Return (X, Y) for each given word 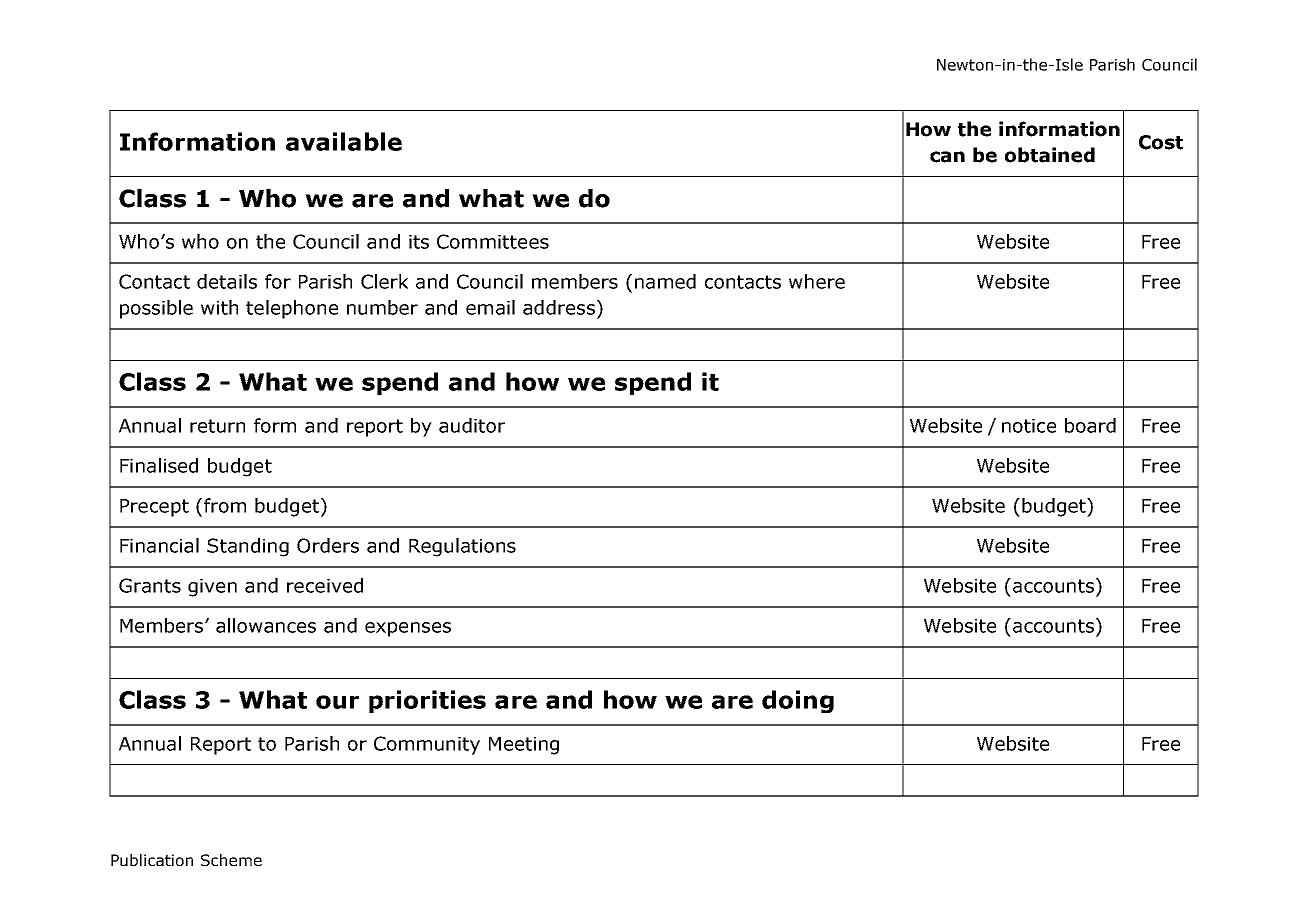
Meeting (524, 746)
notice (1029, 426)
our (337, 702)
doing (798, 701)
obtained (1050, 155)
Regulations (462, 547)
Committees (493, 241)
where (817, 281)
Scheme (231, 860)
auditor (472, 425)
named (665, 281)
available (344, 141)
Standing (248, 547)
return (217, 426)
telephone (292, 309)
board (1090, 425)
